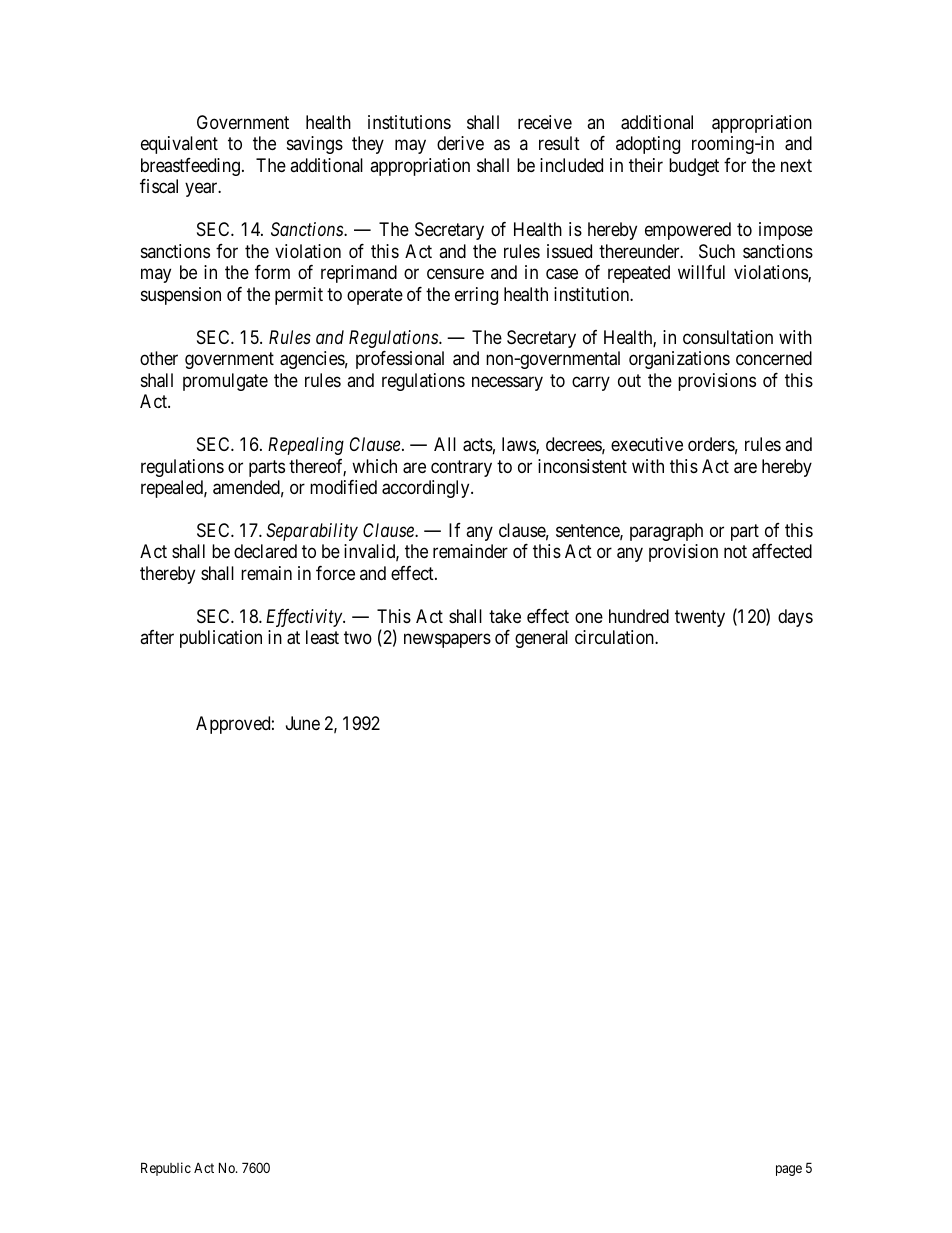  I want to click on budget, so click(694, 167).
